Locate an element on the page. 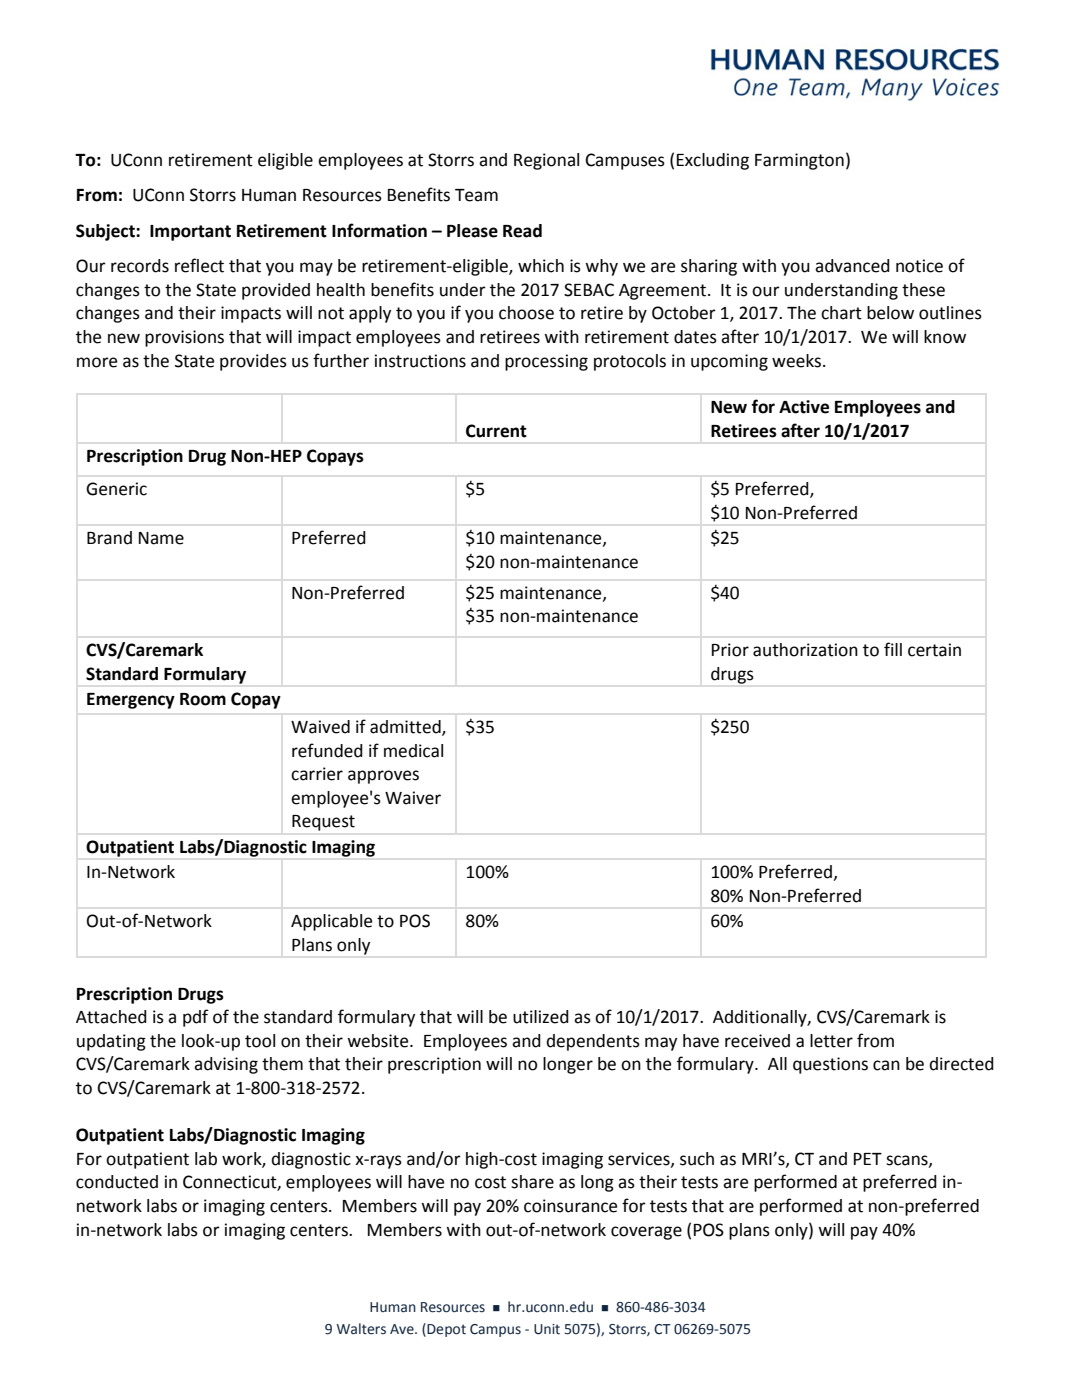  fill is located at coordinates (893, 649).
